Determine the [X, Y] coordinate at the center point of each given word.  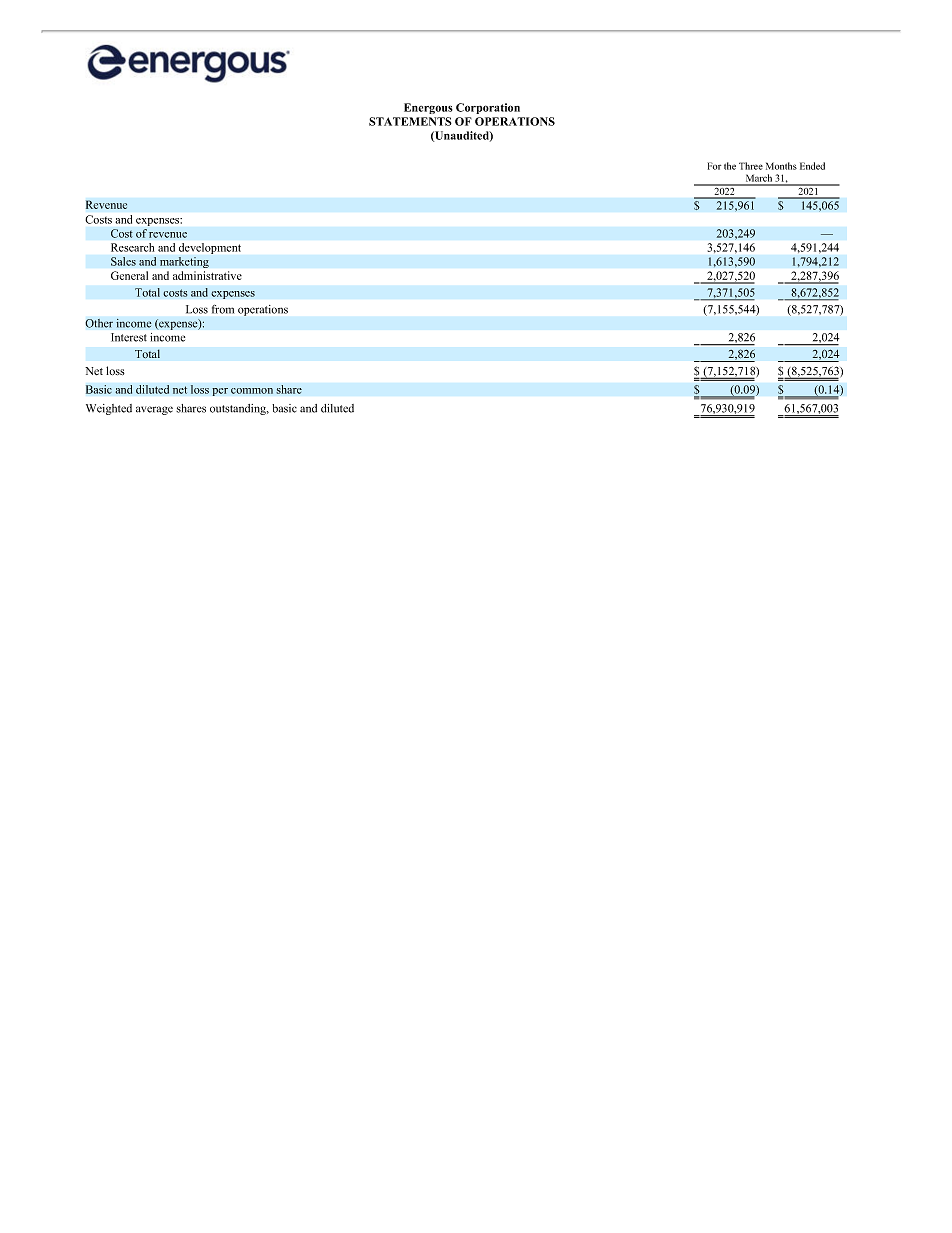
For [714, 166]
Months [781, 166]
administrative [207, 275]
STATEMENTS [410, 121]
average [154, 410]
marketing [184, 262]
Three [751, 166]
